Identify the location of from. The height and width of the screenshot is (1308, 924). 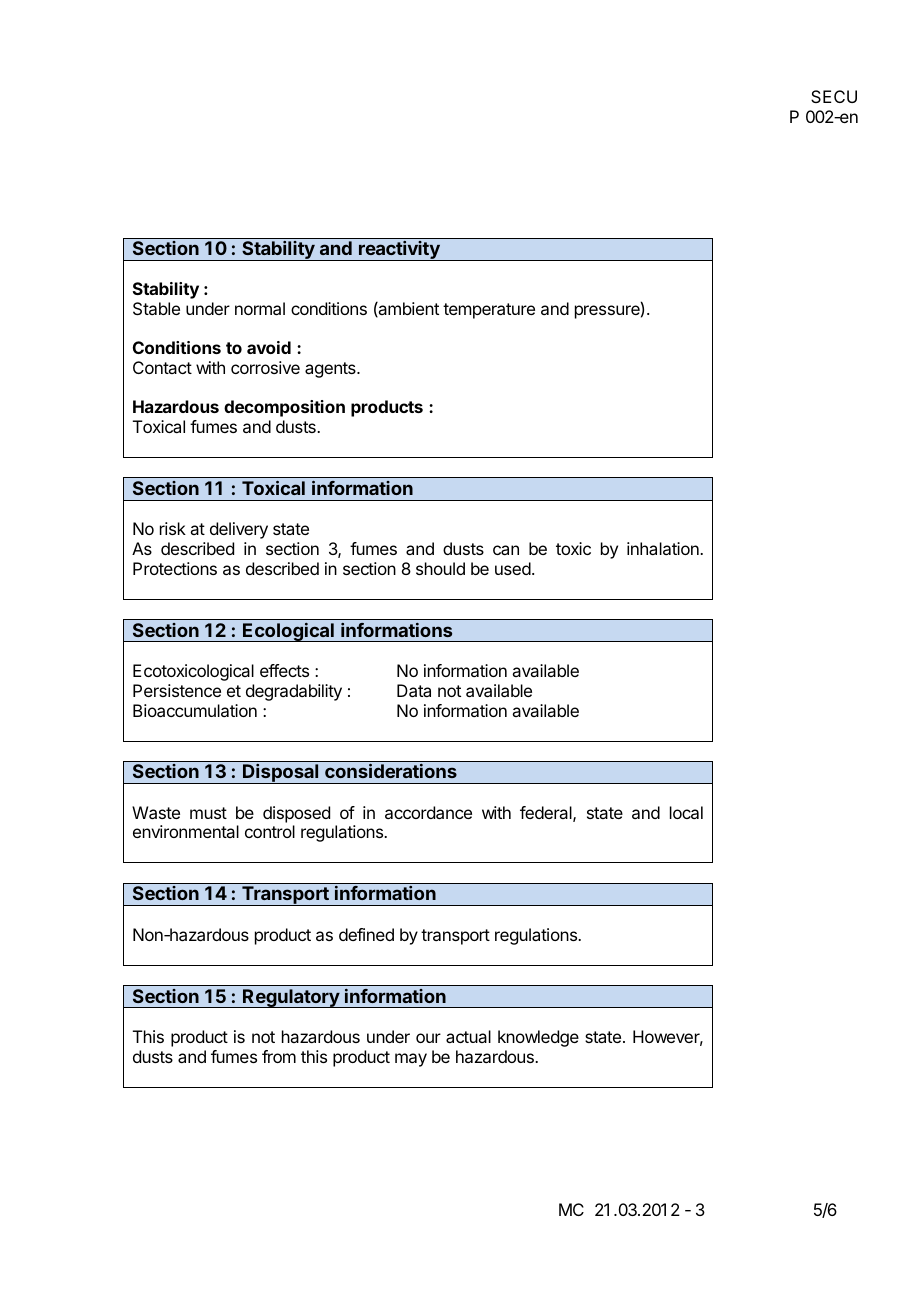
(279, 1056).
